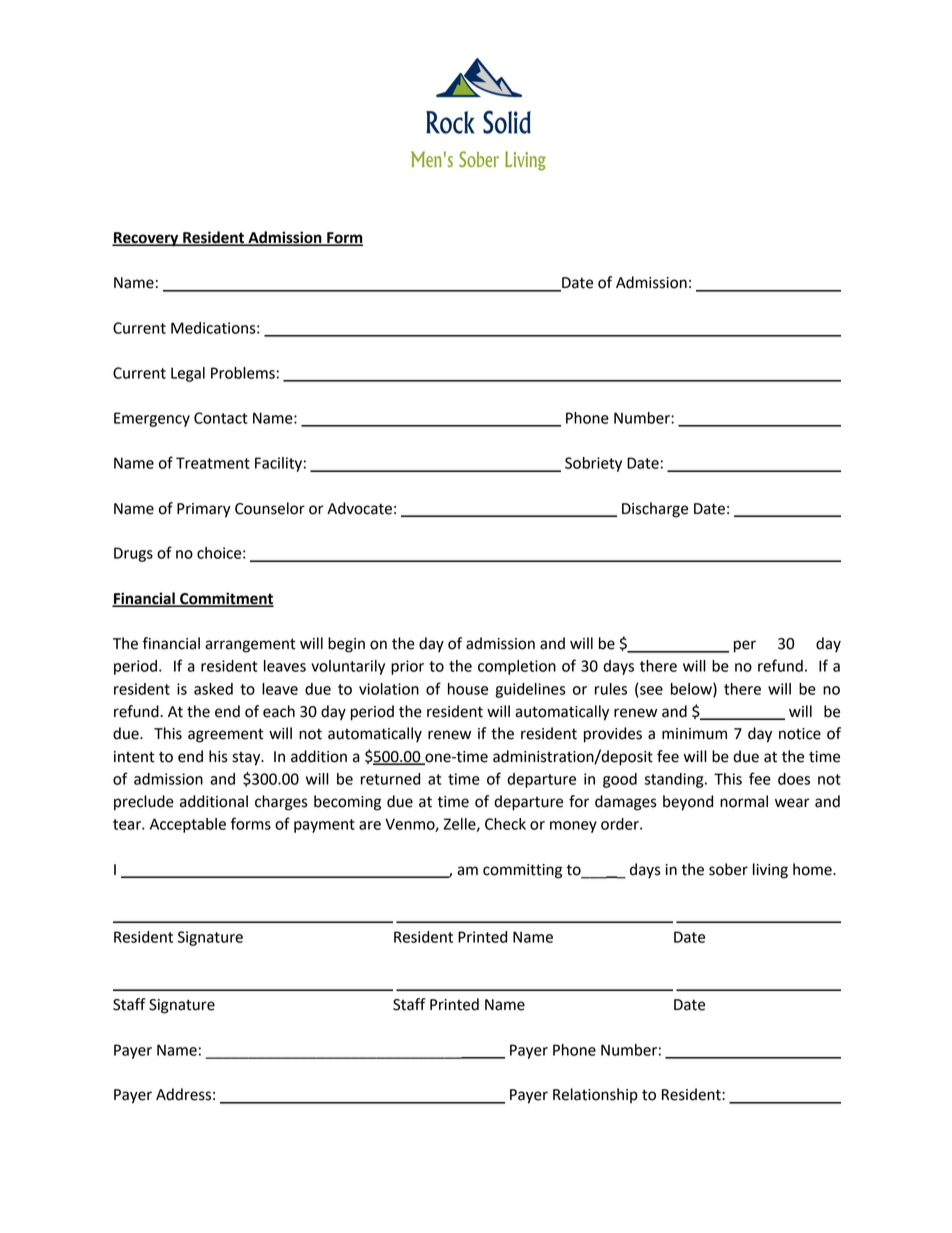 The image size is (952, 1233). What do you see at coordinates (744, 801) in the screenshot?
I see `normal` at bounding box center [744, 801].
